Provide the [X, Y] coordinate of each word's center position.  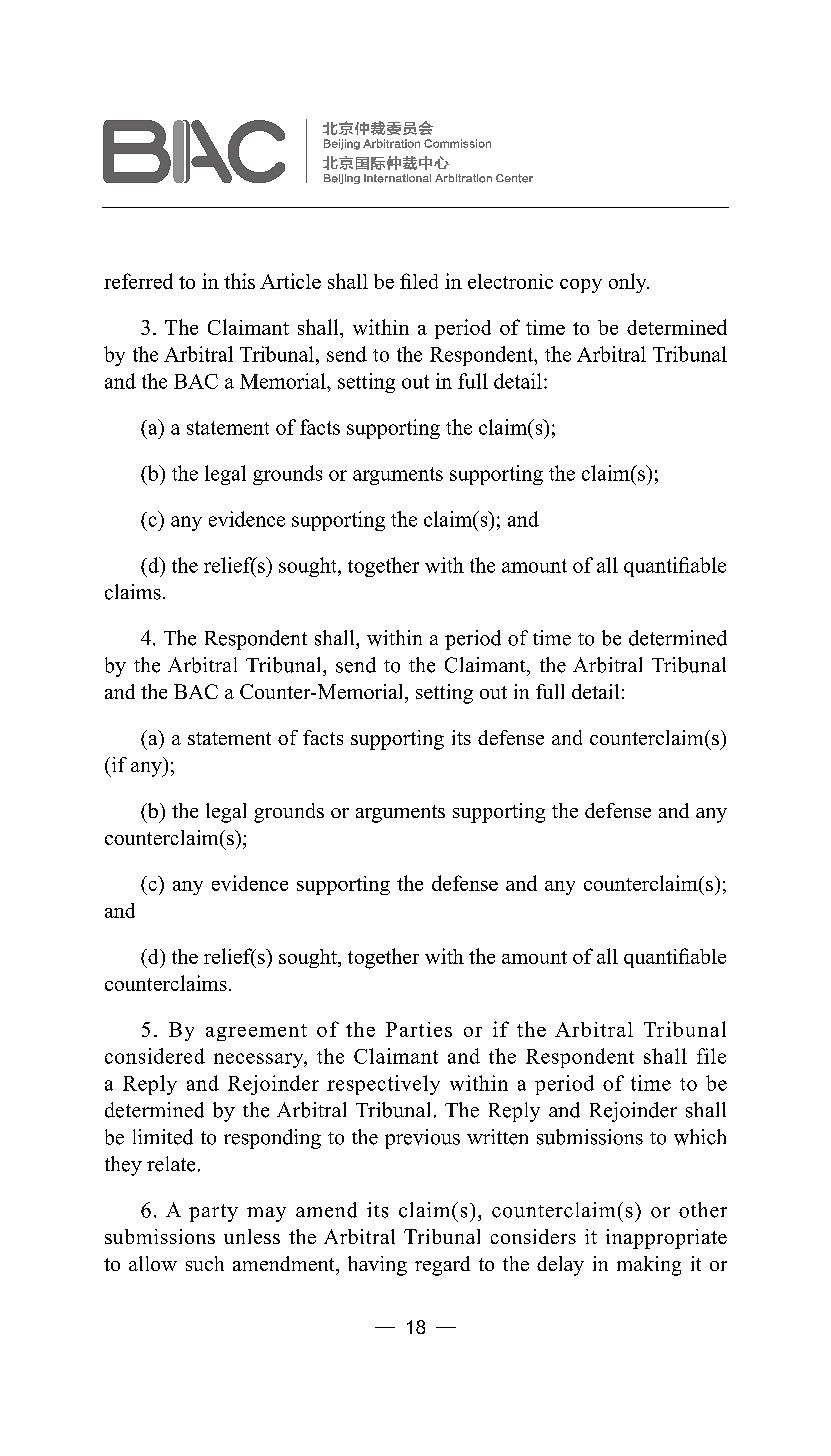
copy [581, 286]
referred [138, 281]
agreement [256, 1032]
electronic [510, 281]
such [205, 1263]
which [700, 1137]
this [239, 281]
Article [290, 281]
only [629, 283]
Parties [419, 1029]
